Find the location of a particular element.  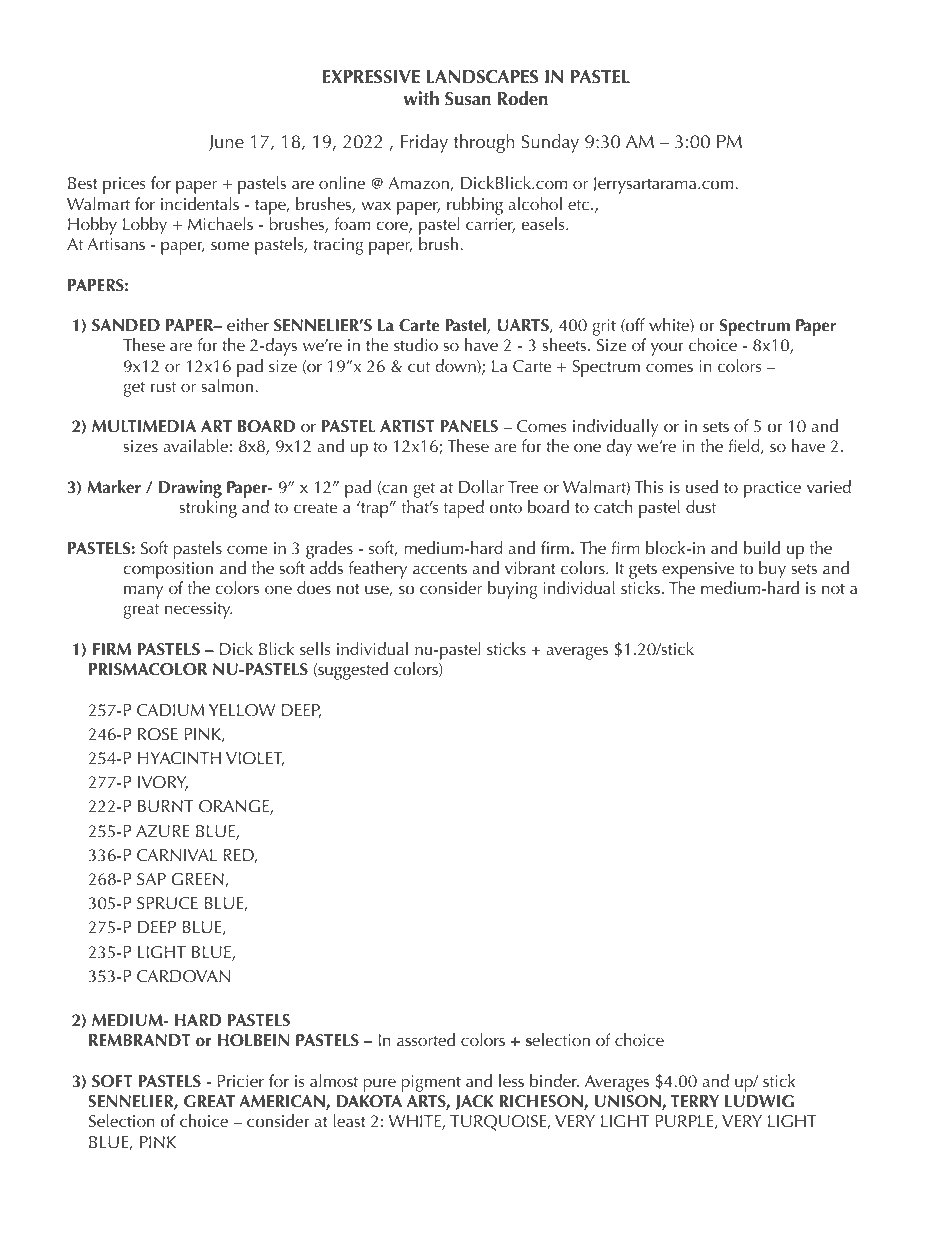

expensive is located at coordinates (698, 570).
